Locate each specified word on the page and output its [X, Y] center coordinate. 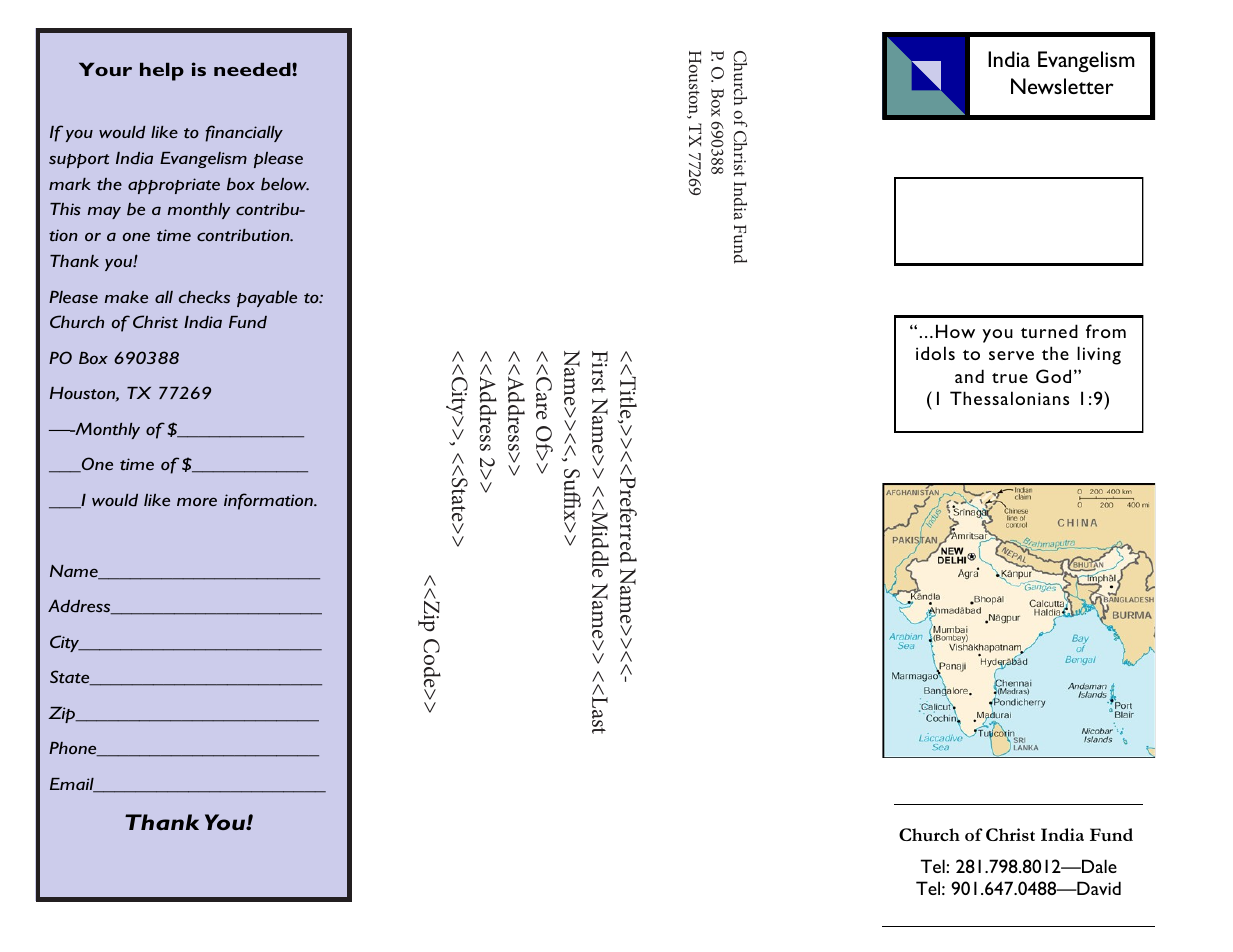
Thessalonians [1009, 398]
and [969, 376]
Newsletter [1062, 86]
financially [244, 133]
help [162, 71]
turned [1049, 331]
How [955, 331]
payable [267, 299]
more [197, 501]
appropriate [174, 186]
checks [204, 297]
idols [935, 353]
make [126, 297]
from [1106, 331]
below [285, 184]
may [104, 212]
